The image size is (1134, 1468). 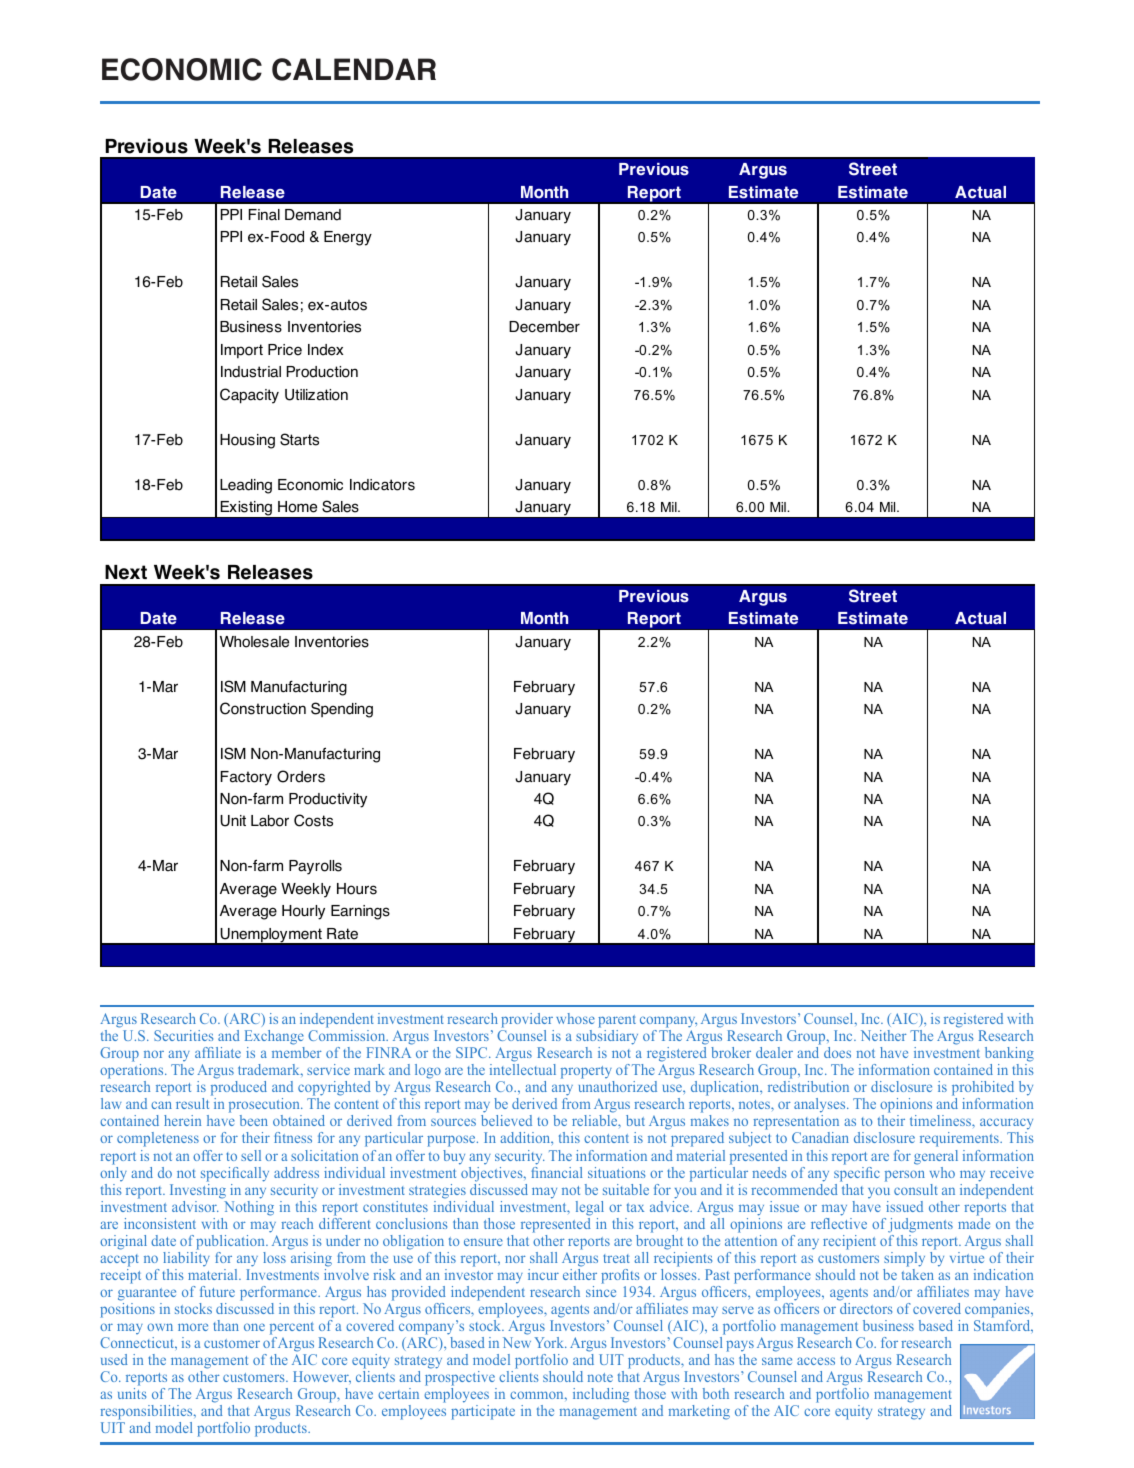 What do you see at coordinates (837, 1052) in the document?
I see `does` at bounding box center [837, 1052].
